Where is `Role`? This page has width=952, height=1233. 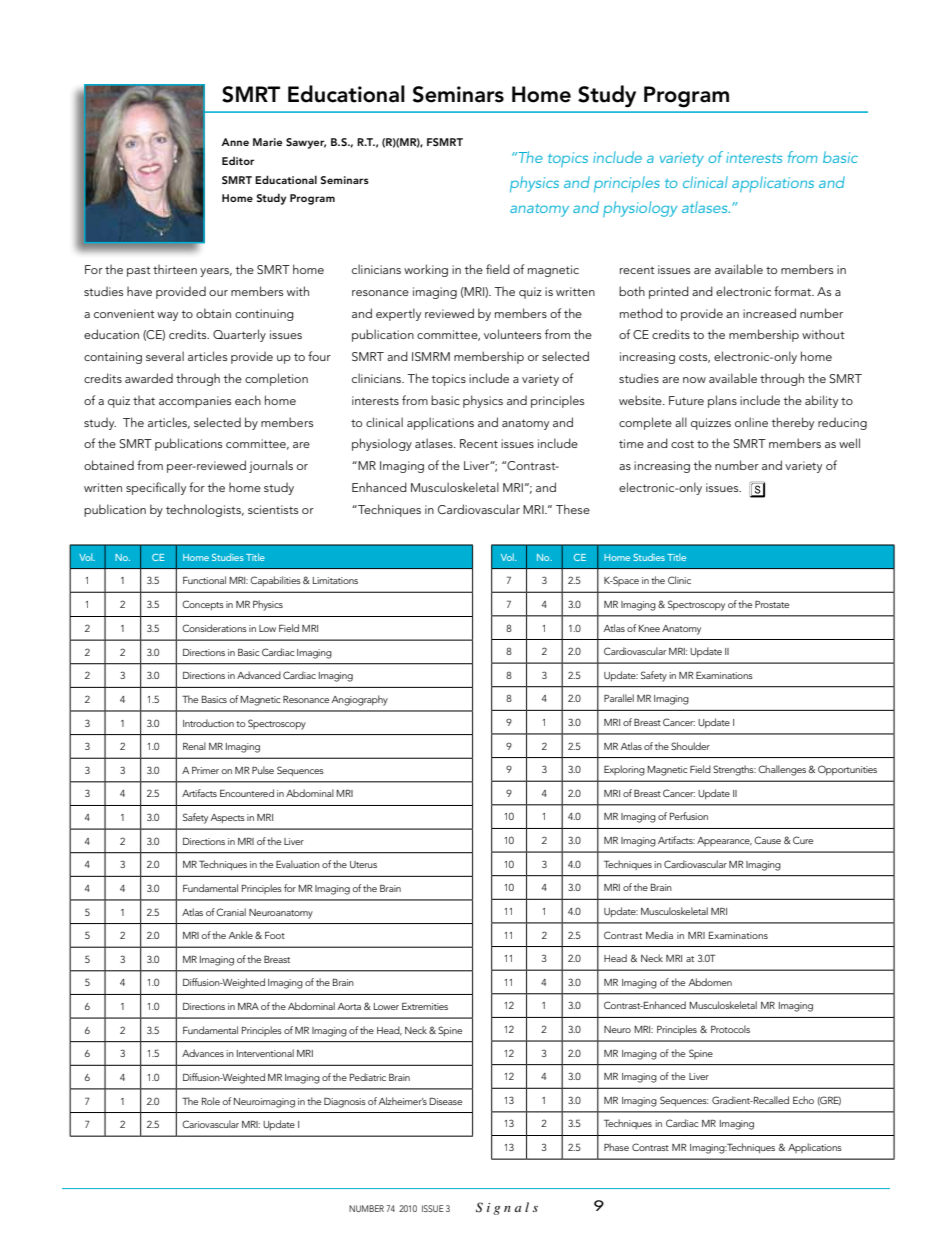
Role is located at coordinates (211, 1101).
